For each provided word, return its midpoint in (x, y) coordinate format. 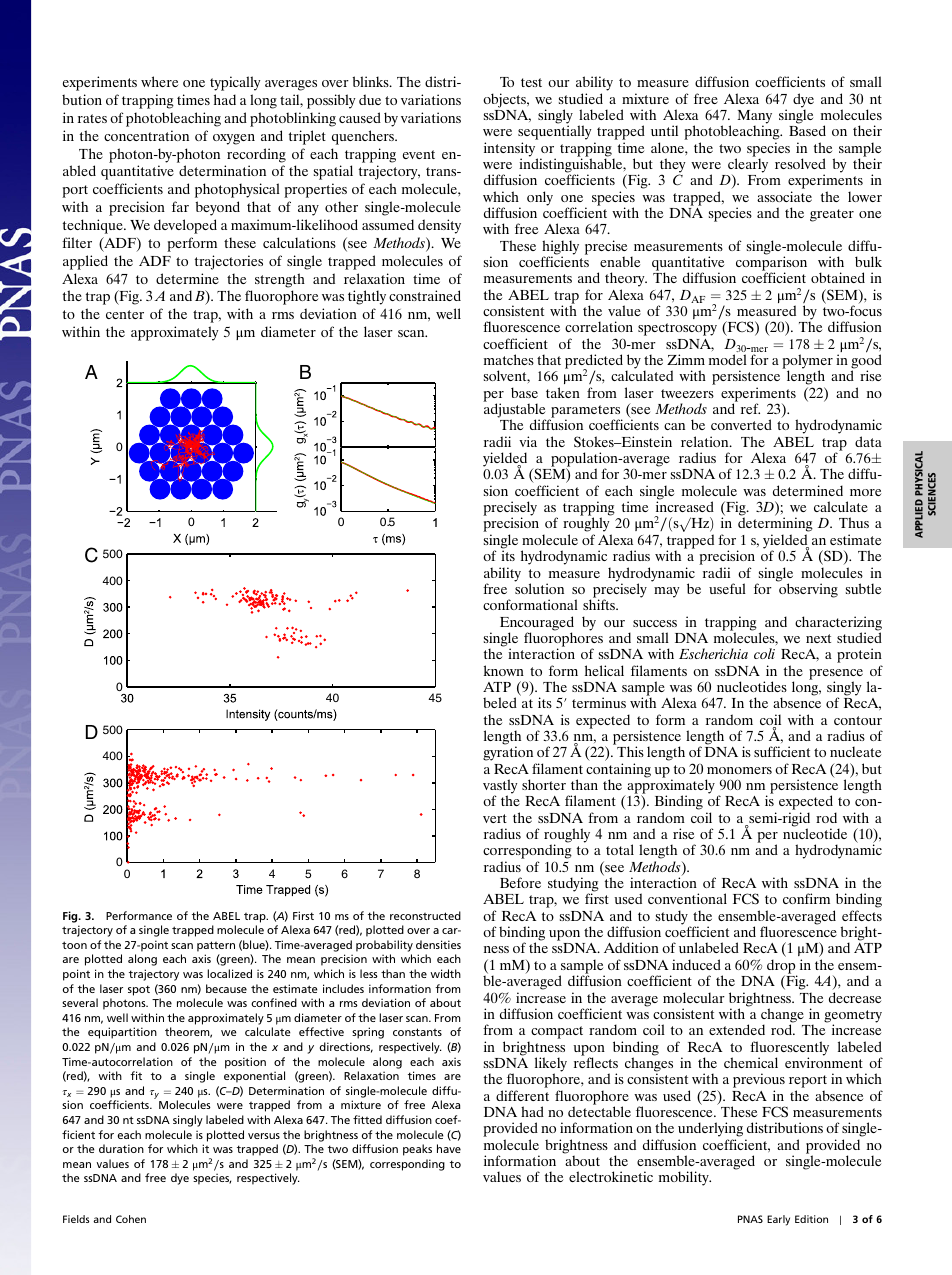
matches (509, 359)
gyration (509, 755)
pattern (216, 946)
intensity (511, 150)
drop (782, 967)
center (125, 314)
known (504, 670)
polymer (807, 362)
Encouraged (537, 624)
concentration (146, 135)
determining (775, 526)
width (445, 973)
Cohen (131, 1219)
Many (754, 118)
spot (139, 990)
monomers (739, 770)
